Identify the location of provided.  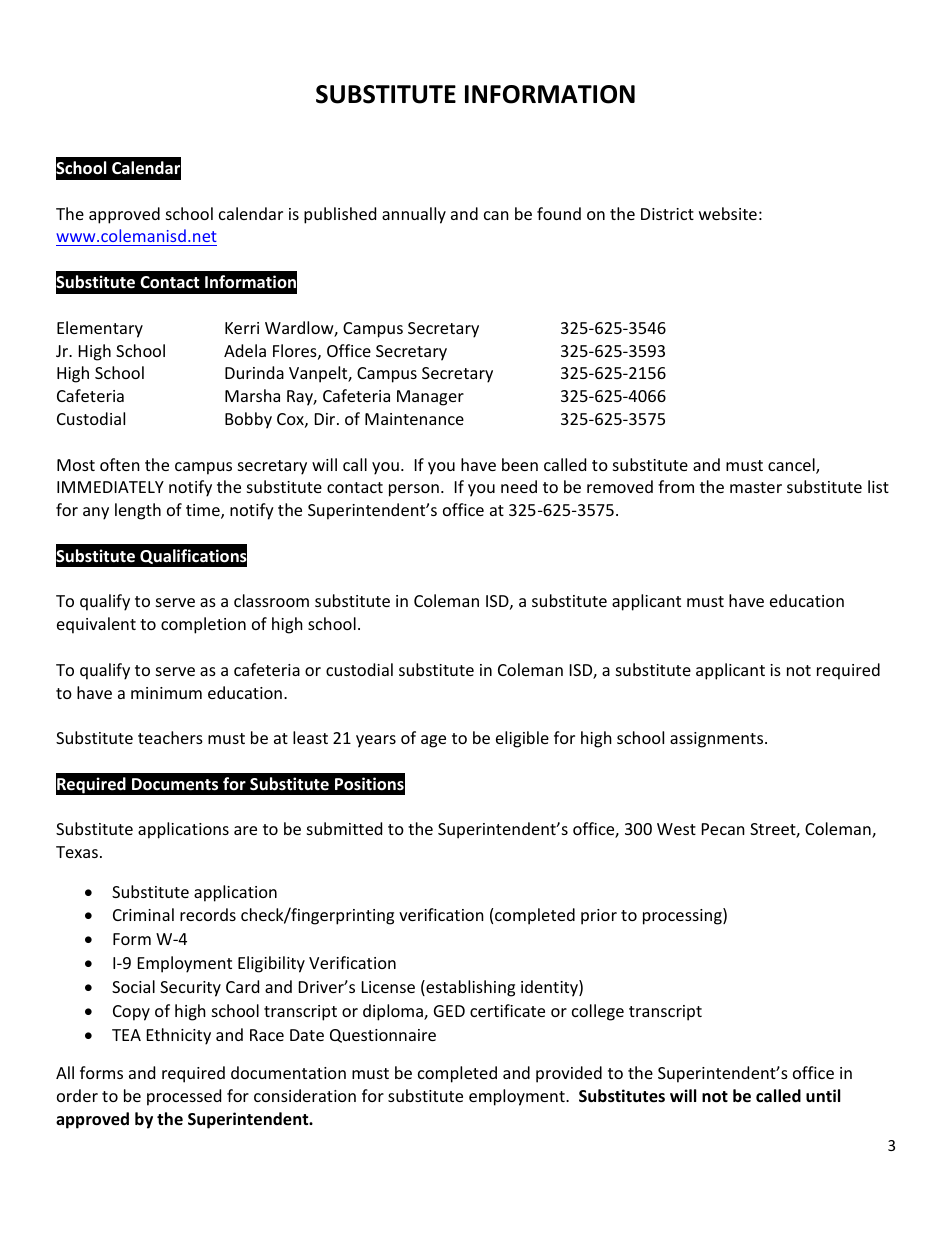
(569, 1074).
